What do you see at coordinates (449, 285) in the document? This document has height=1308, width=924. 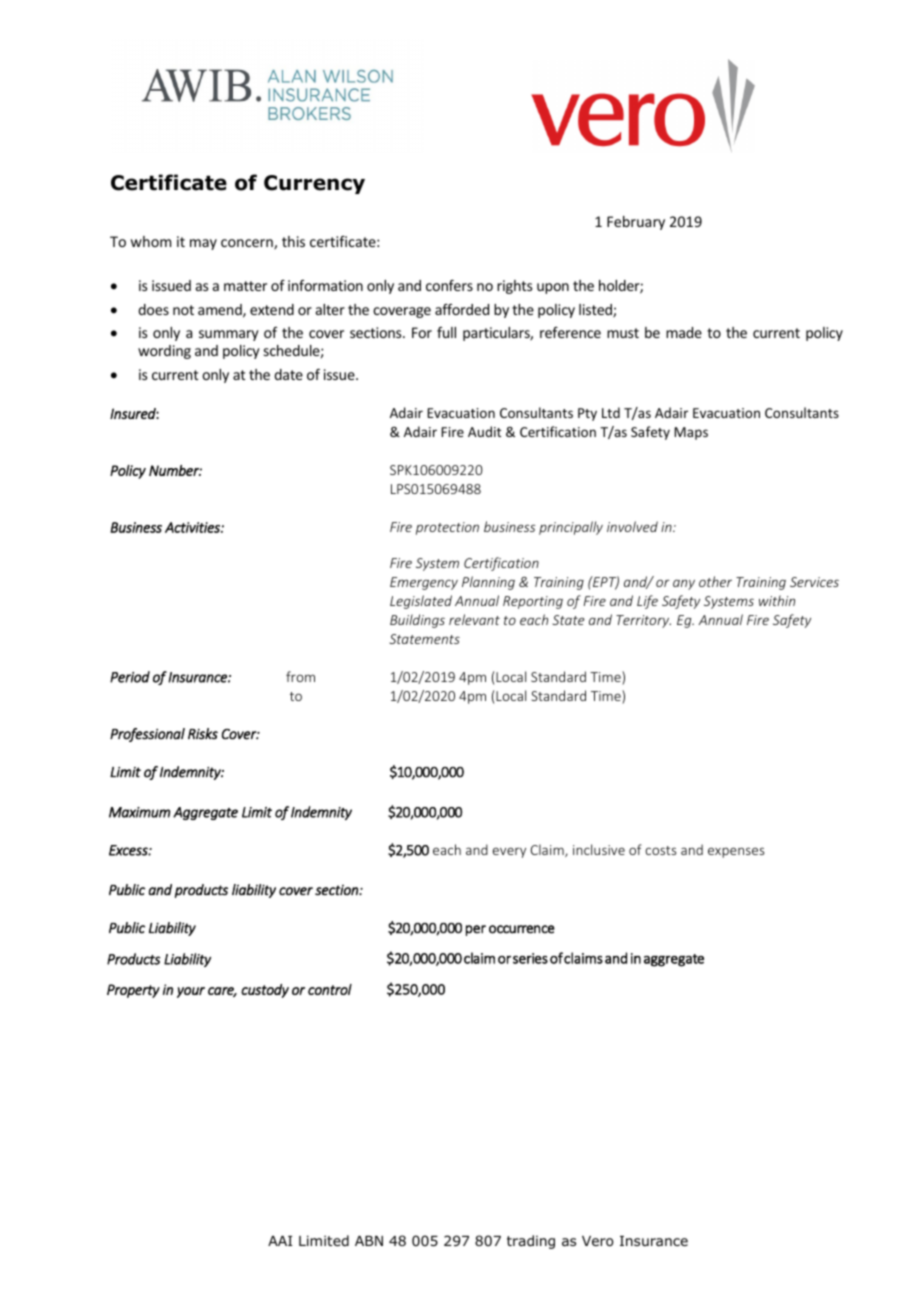 I see `confers` at bounding box center [449, 285].
